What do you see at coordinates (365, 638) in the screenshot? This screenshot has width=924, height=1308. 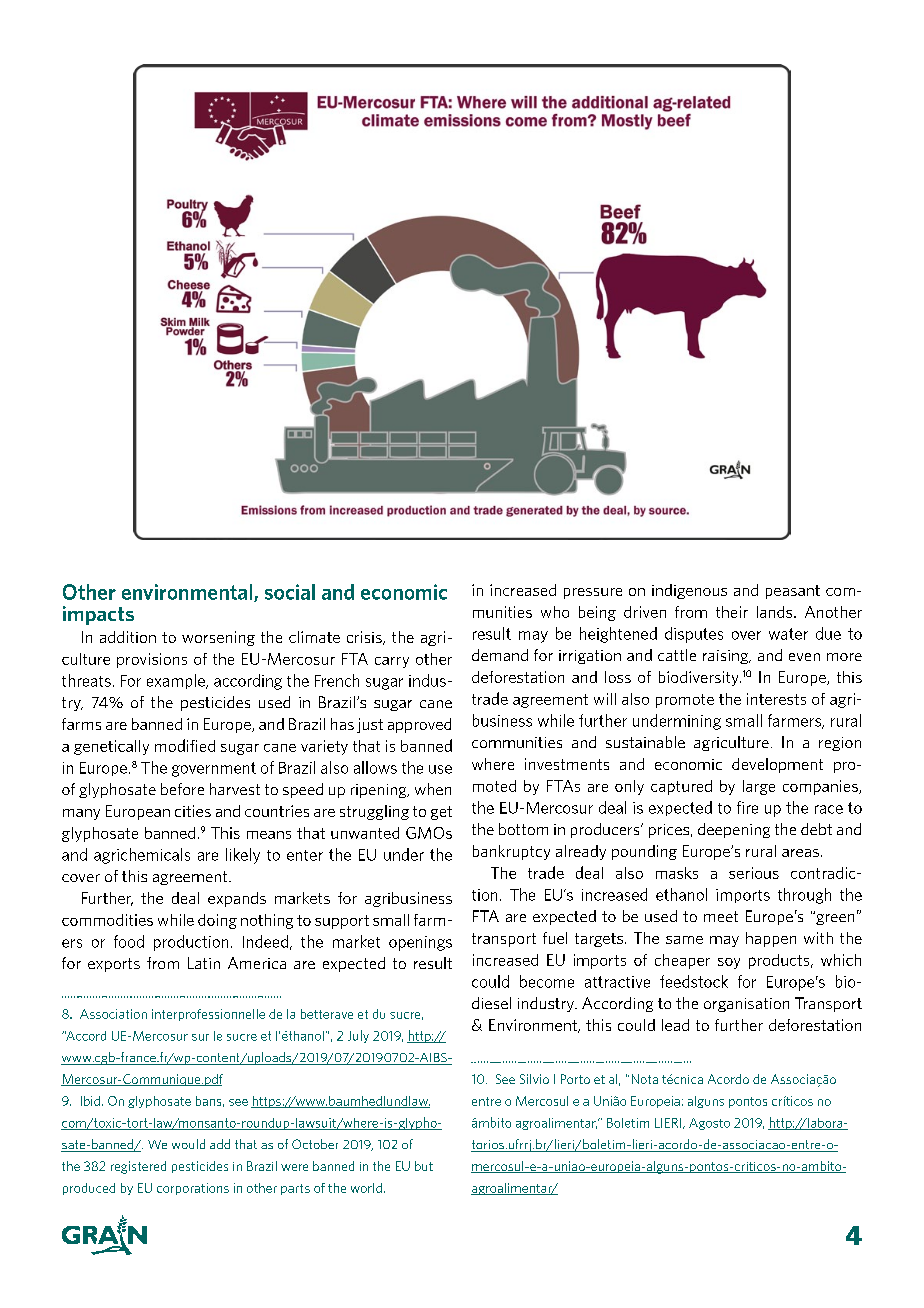 I see `crisis` at bounding box center [365, 638].
